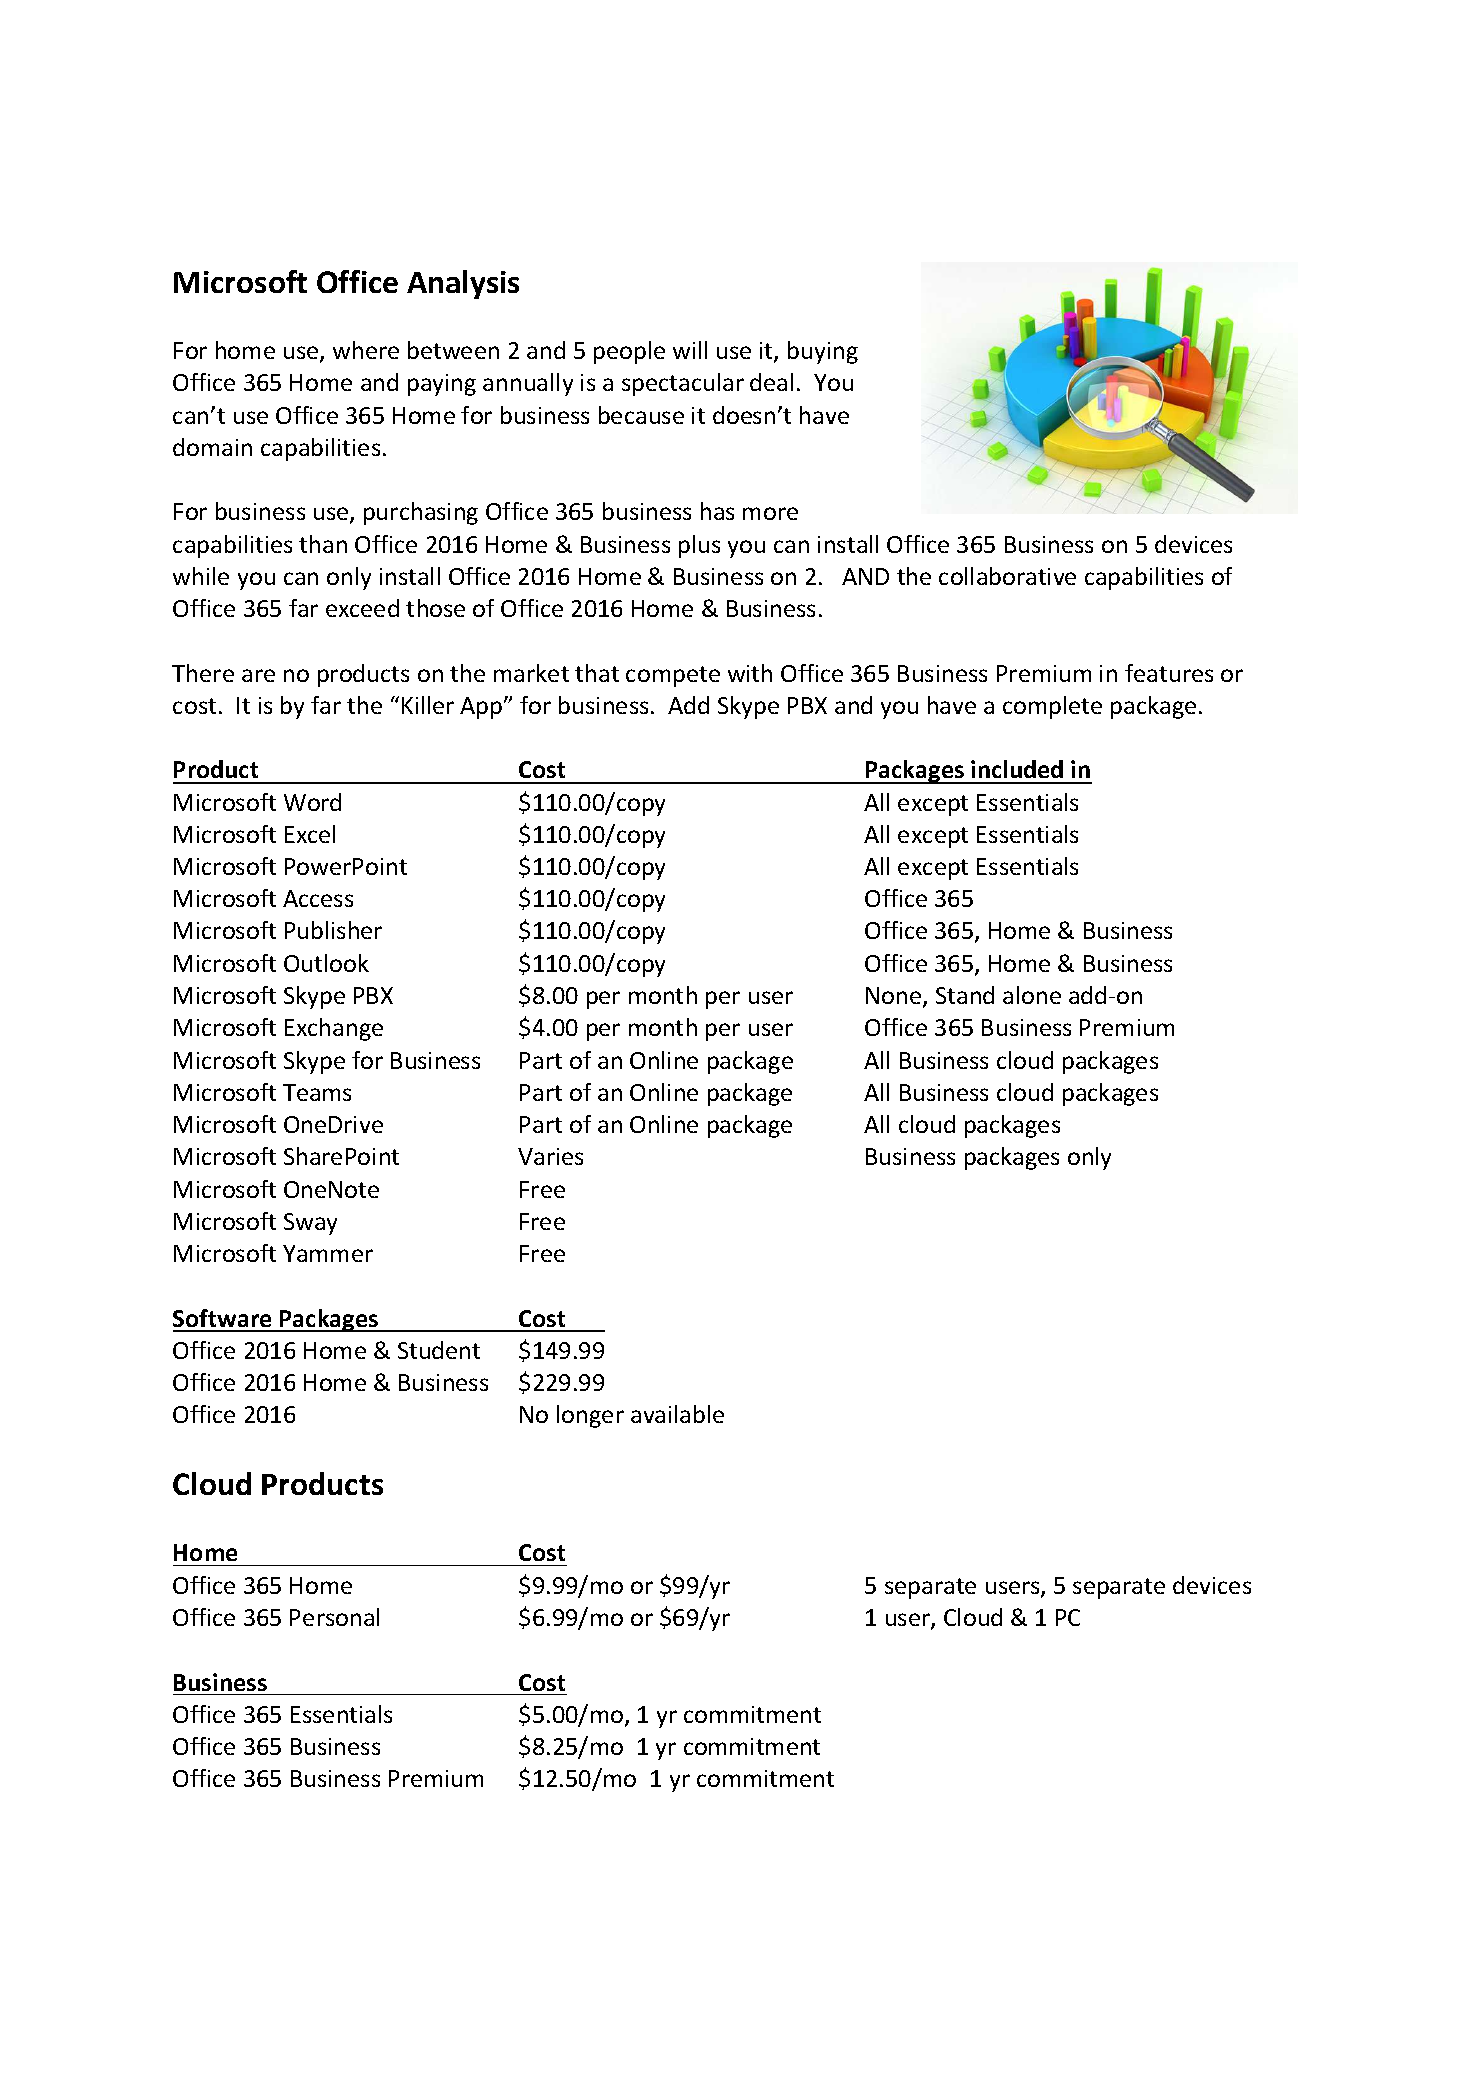 The image size is (1468, 2078). Describe the element at coordinates (310, 1224) in the document. I see `Sway` at that location.
